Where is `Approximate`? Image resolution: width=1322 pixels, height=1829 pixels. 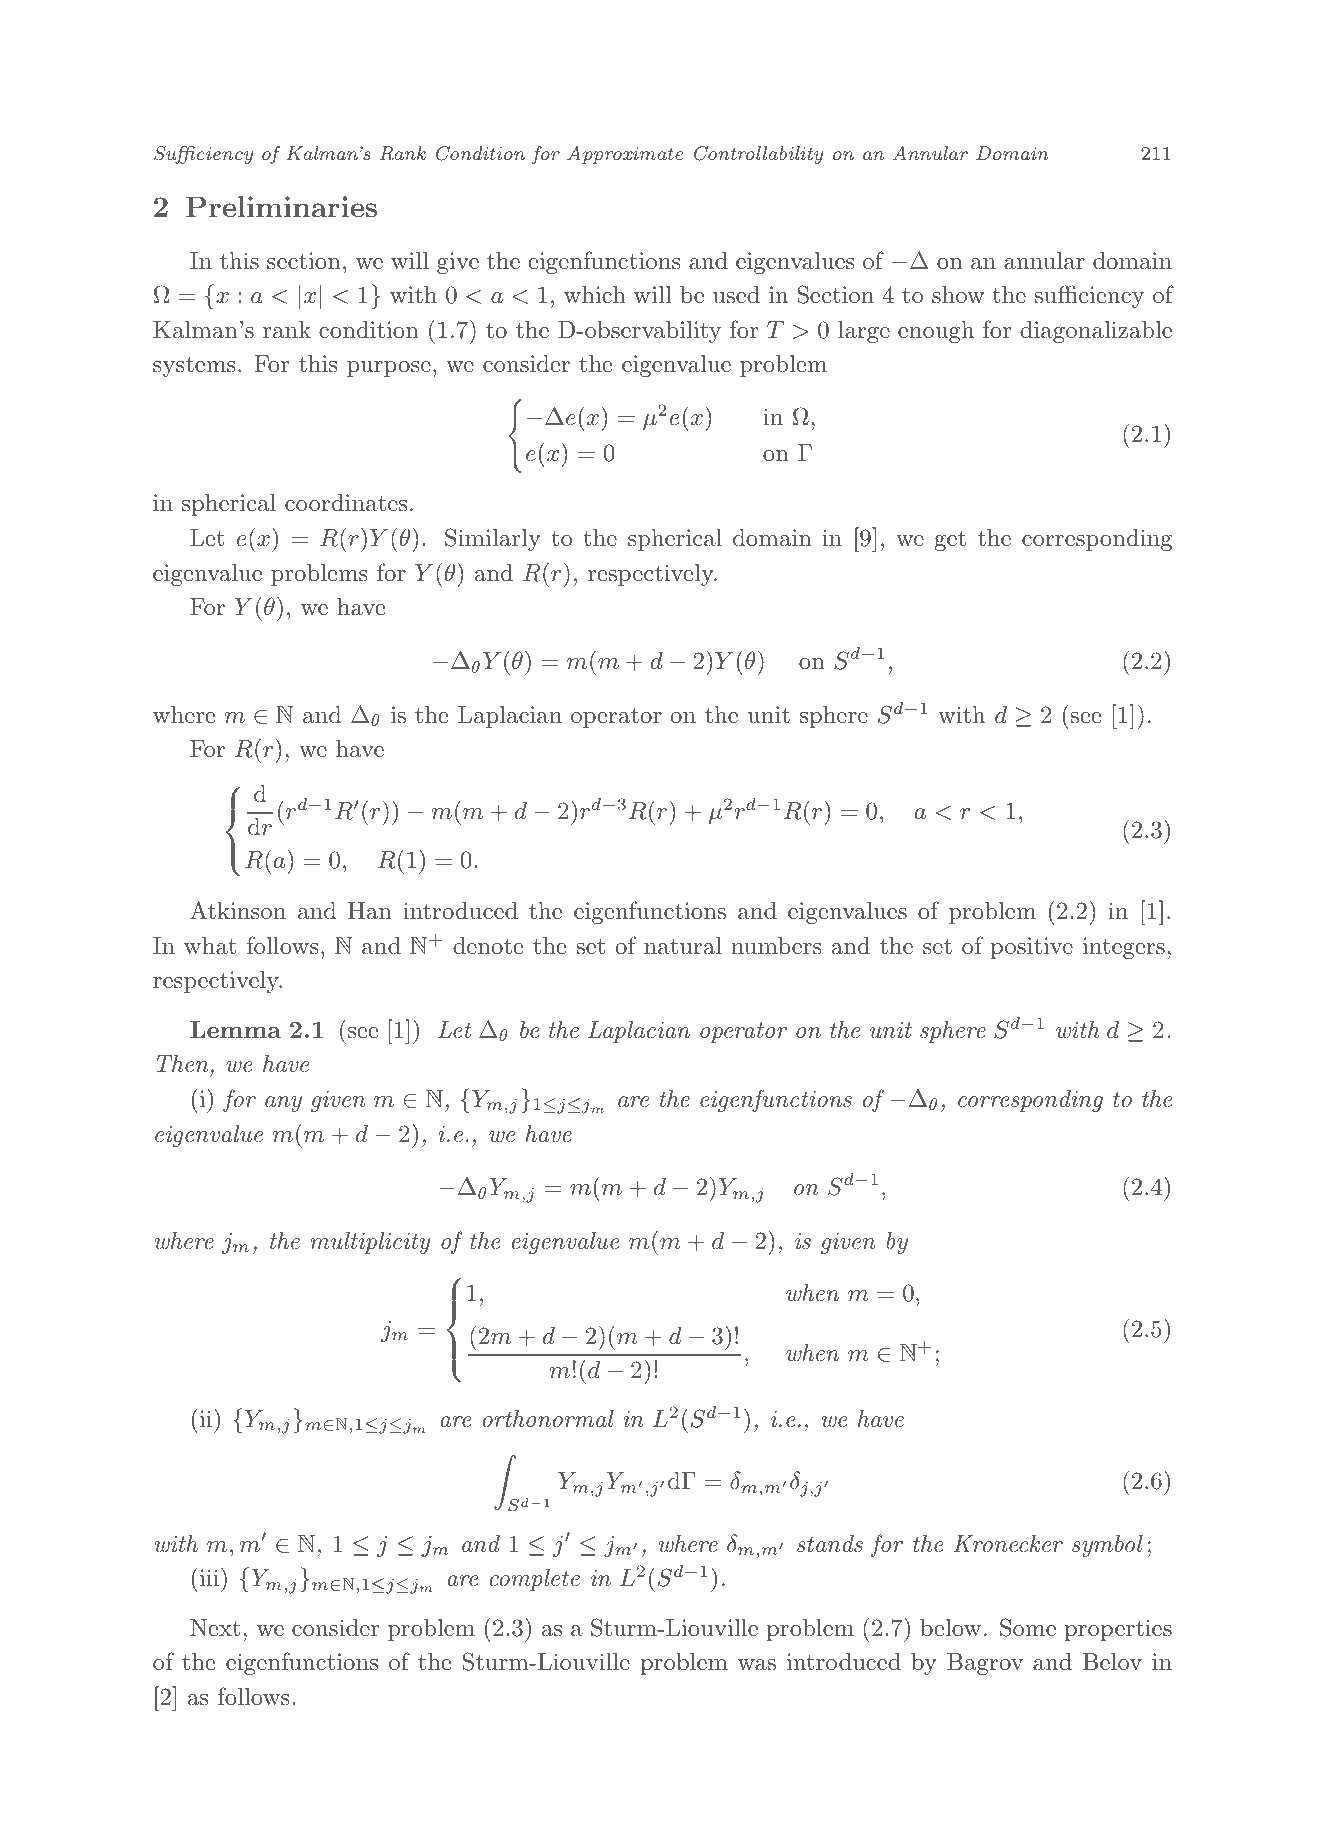 Approximate is located at coordinates (625, 155).
